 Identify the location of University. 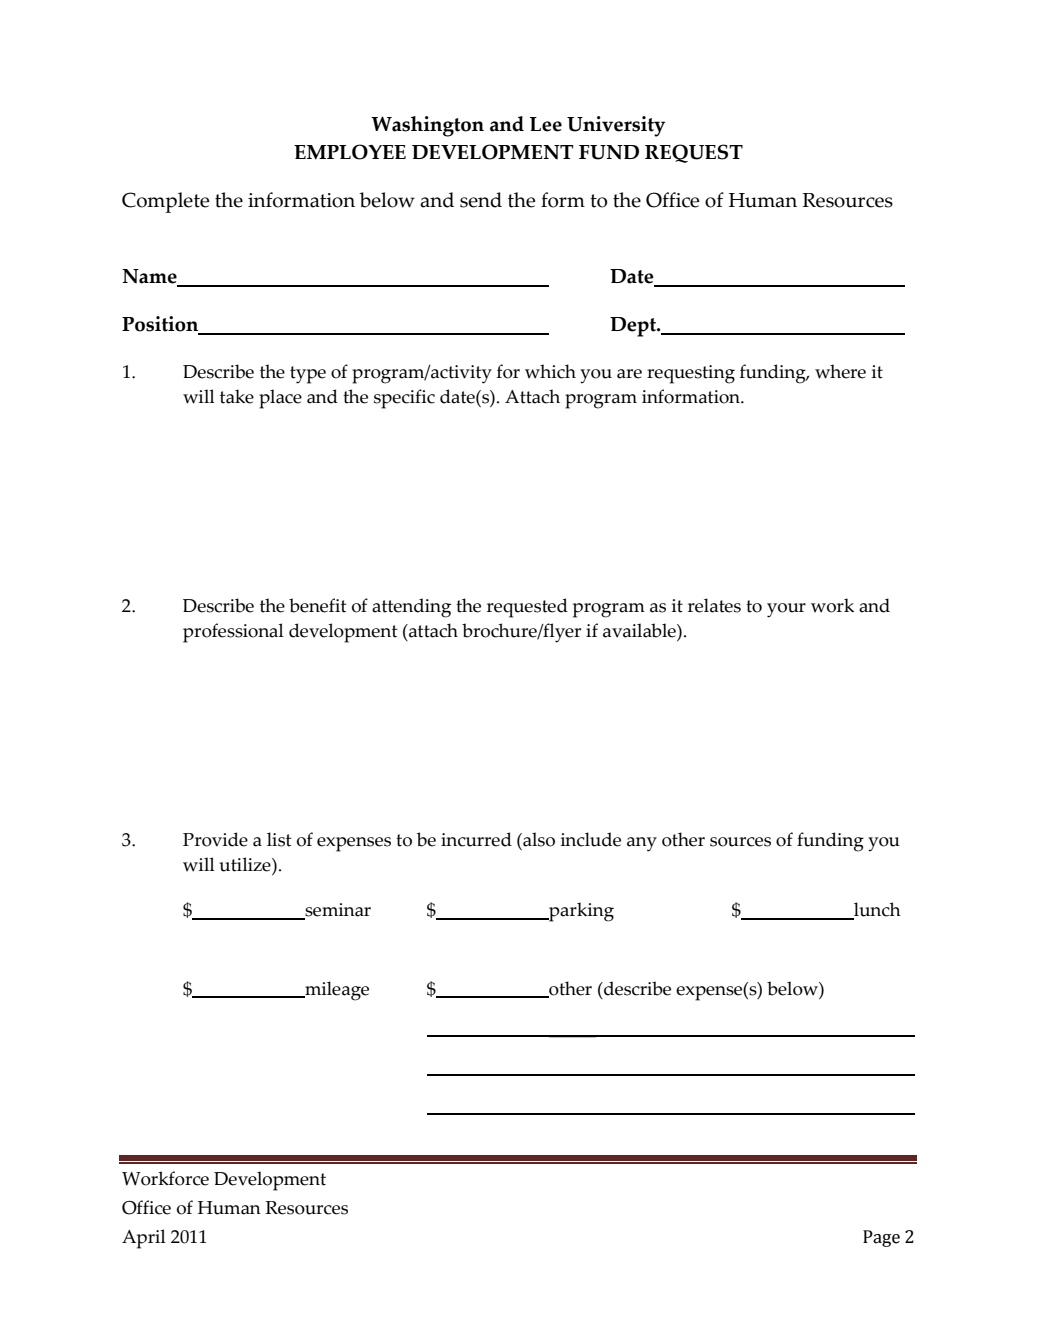
(616, 126).
